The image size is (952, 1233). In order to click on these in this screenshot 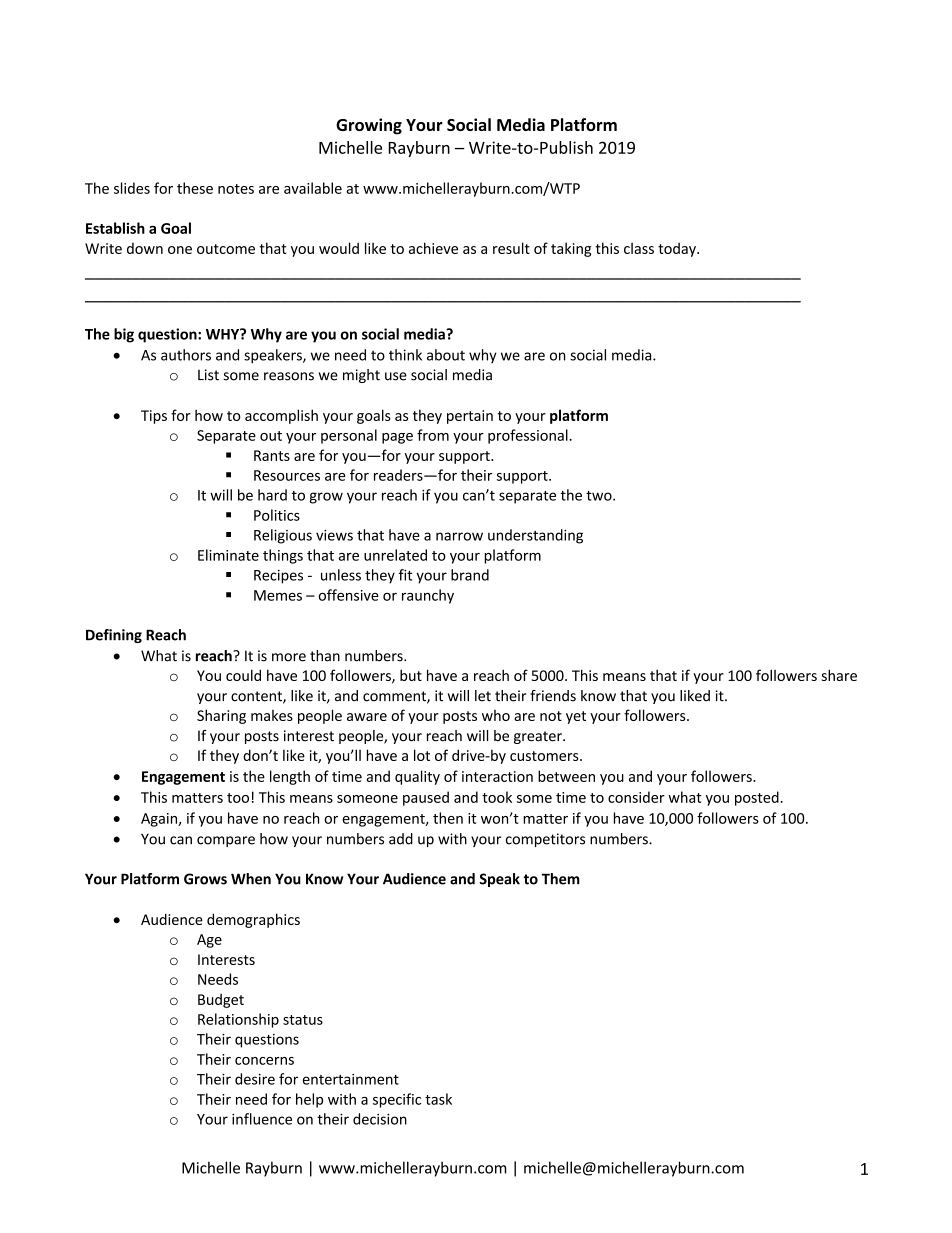, I will do `click(195, 188)`.
